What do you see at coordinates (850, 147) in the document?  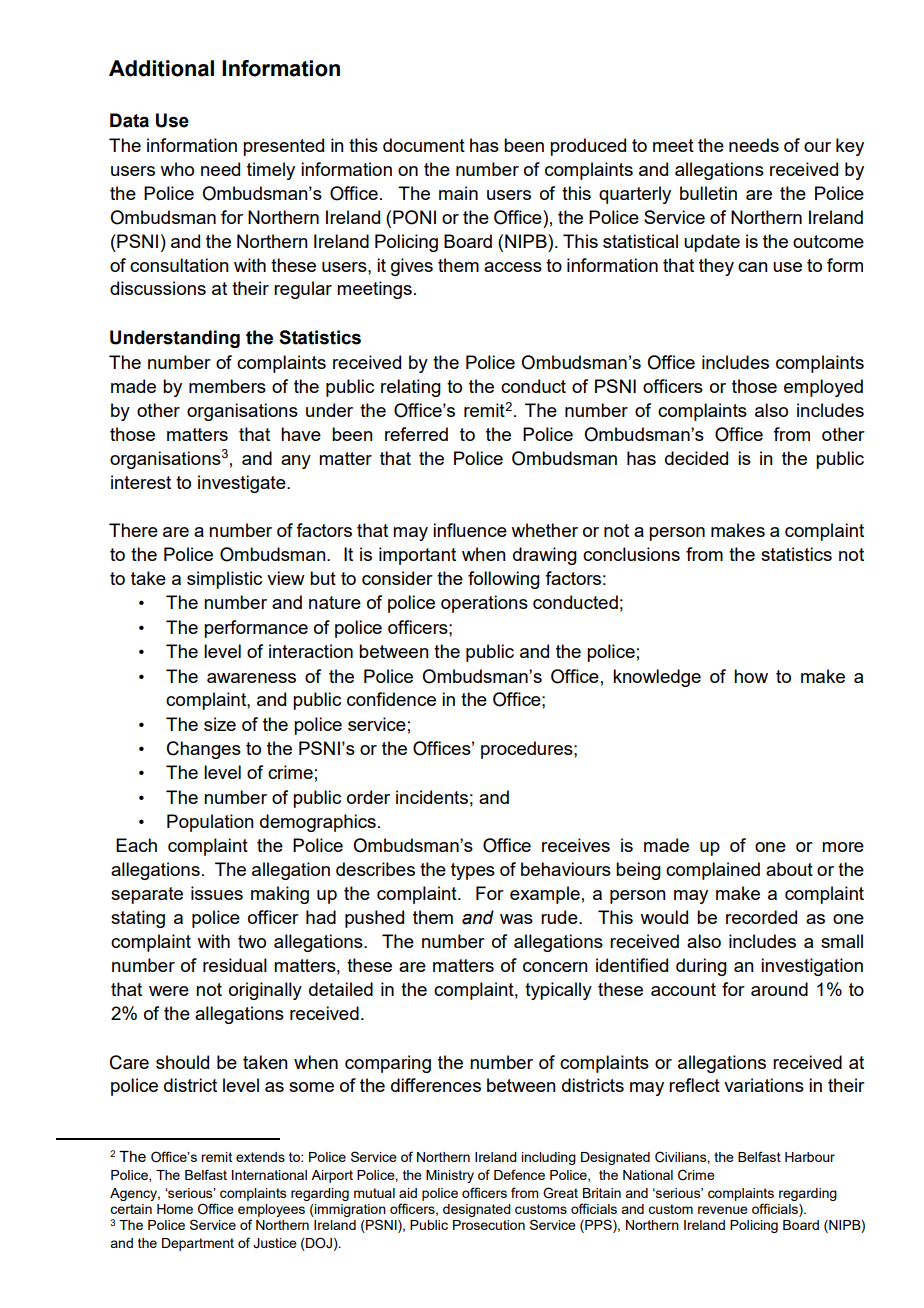 I see `key` at bounding box center [850, 147].
